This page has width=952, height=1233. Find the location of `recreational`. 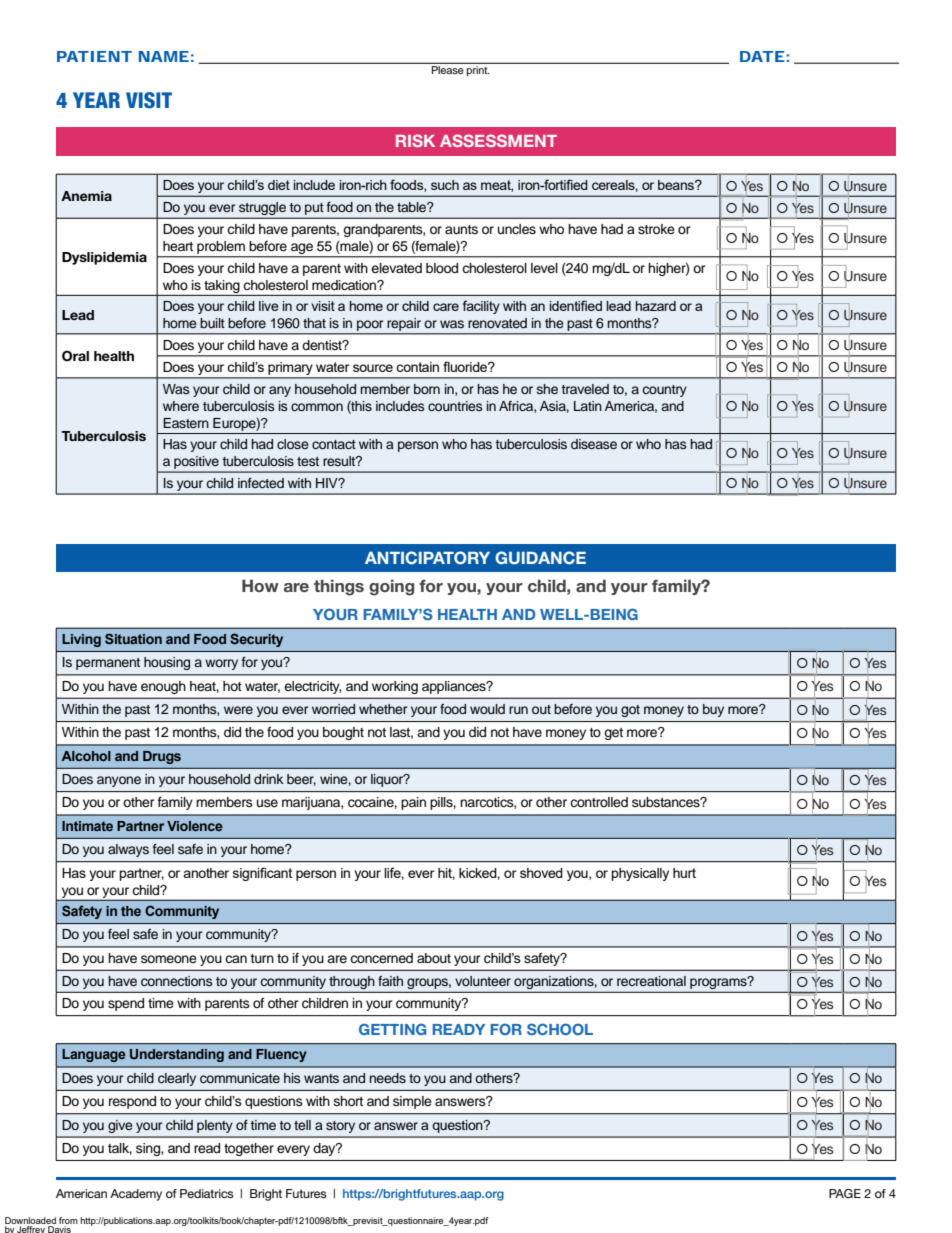

recreational is located at coordinates (651, 981).
